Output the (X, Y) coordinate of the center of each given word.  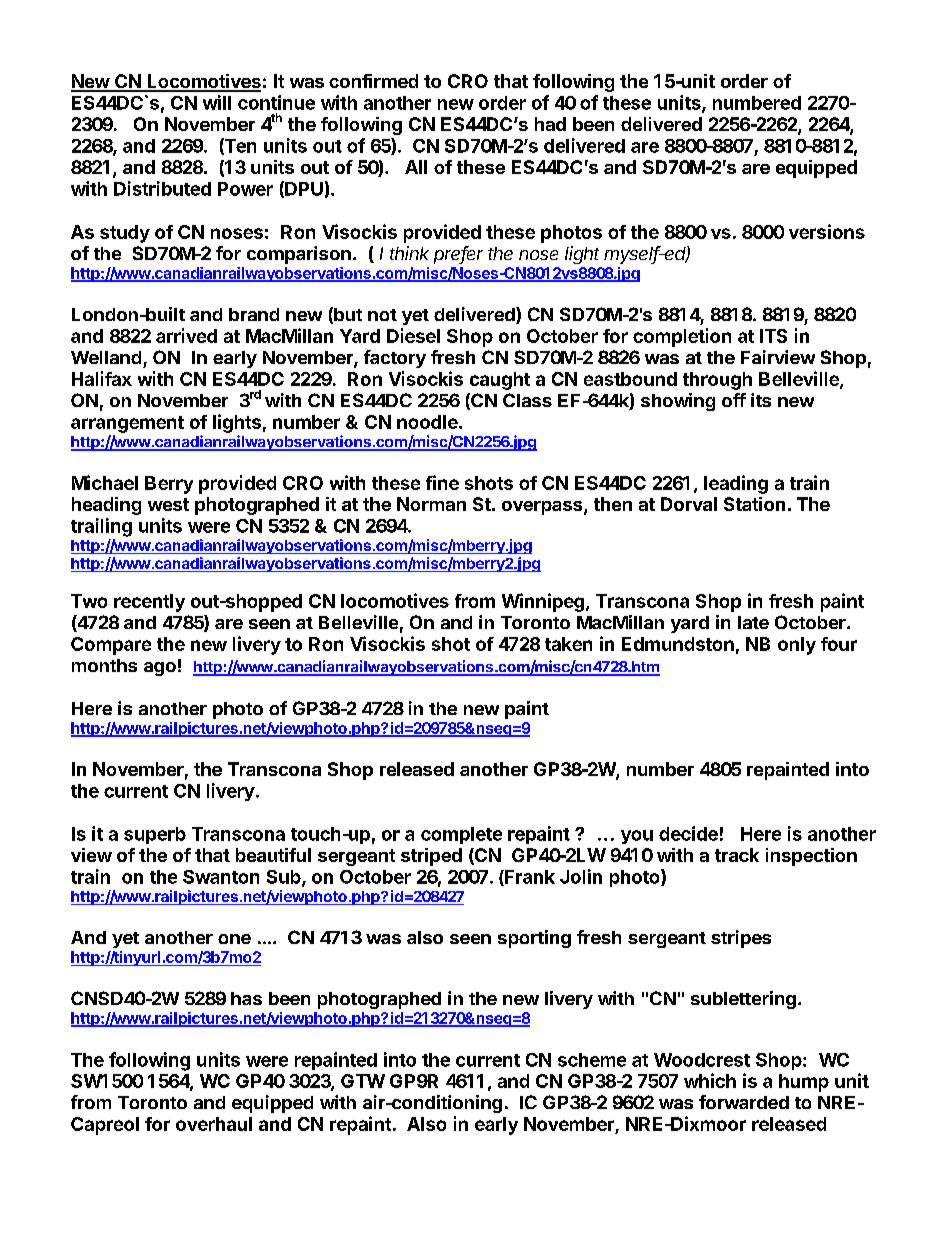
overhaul (214, 1124)
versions (827, 231)
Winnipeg (543, 602)
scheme (592, 1060)
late (753, 622)
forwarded (744, 1102)
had (550, 124)
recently (149, 603)
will (217, 102)
